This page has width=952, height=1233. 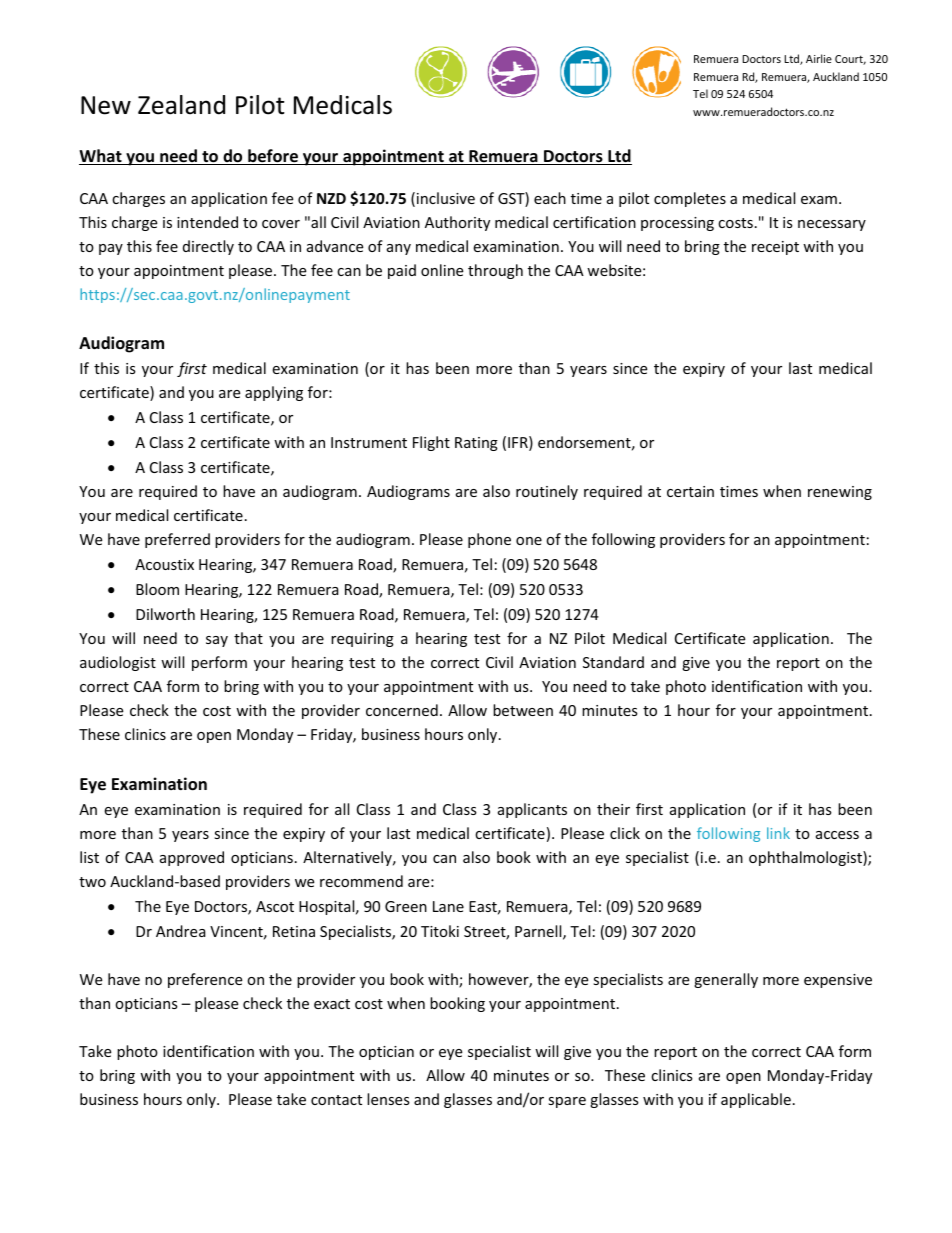 I want to click on Airlie, so click(x=819, y=58).
